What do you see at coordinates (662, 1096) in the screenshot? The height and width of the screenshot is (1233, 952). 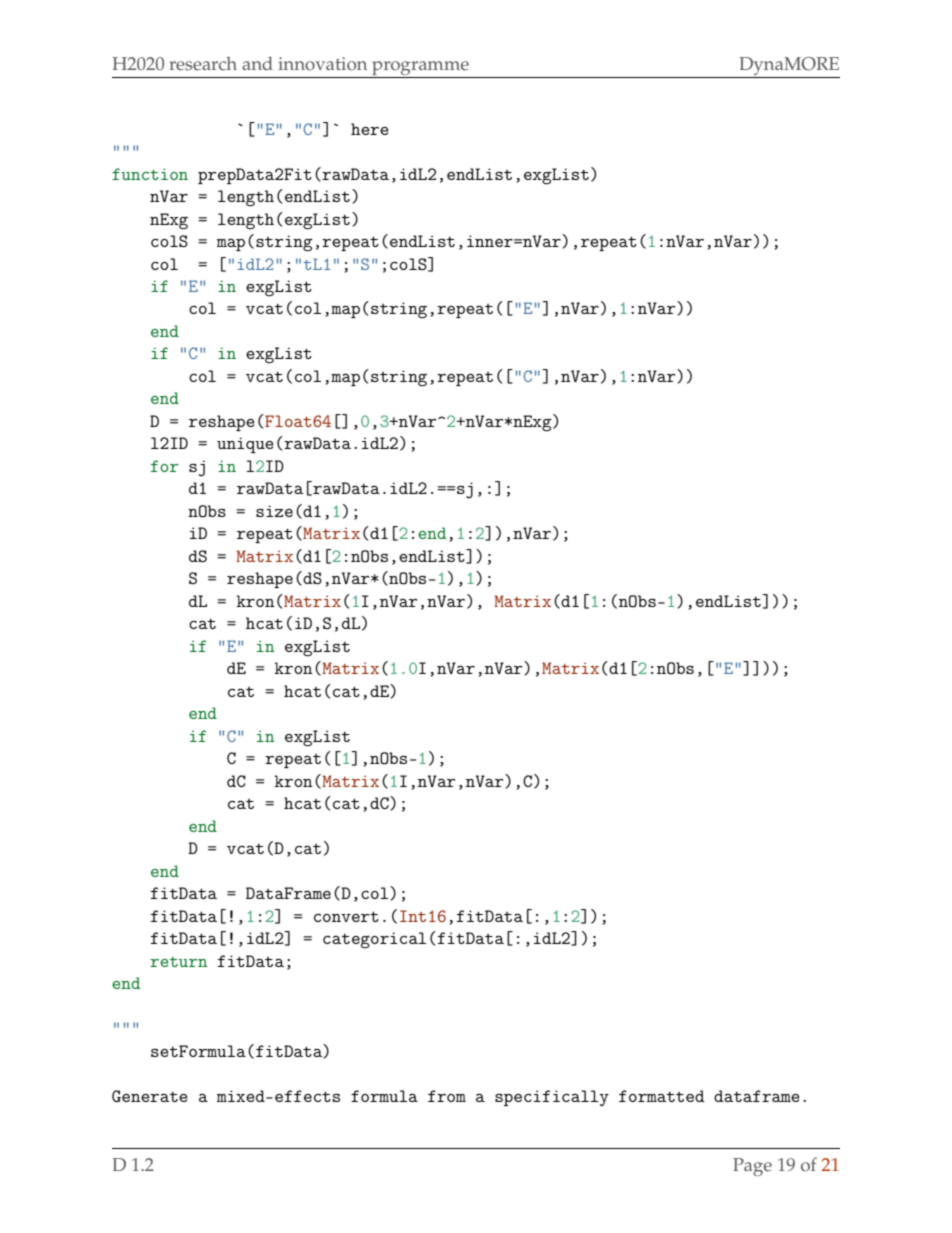 I see `formatted` at bounding box center [662, 1096].
